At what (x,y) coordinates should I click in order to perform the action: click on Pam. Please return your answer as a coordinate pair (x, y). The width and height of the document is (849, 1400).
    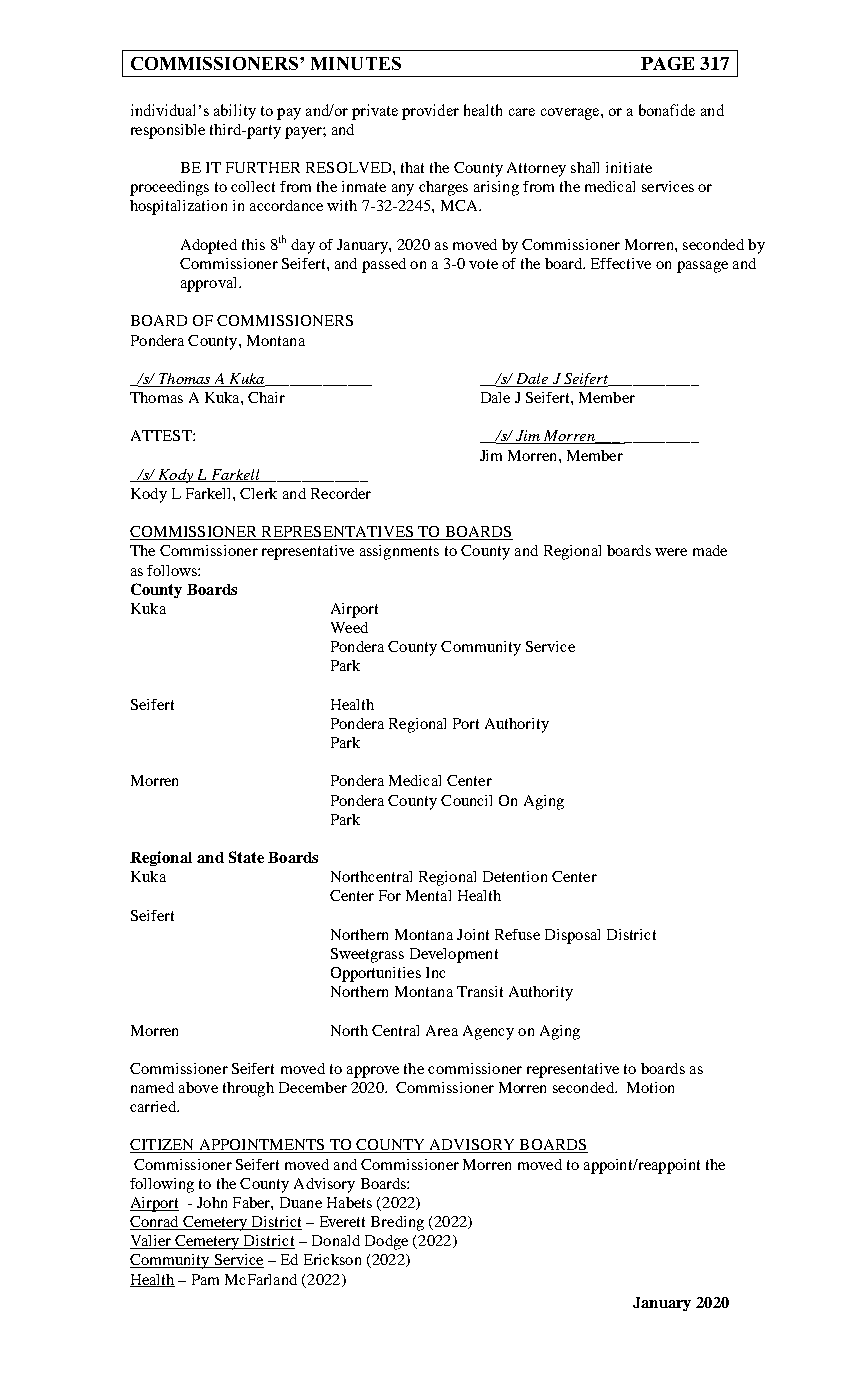
    Looking at the image, I should click on (205, 1279).
